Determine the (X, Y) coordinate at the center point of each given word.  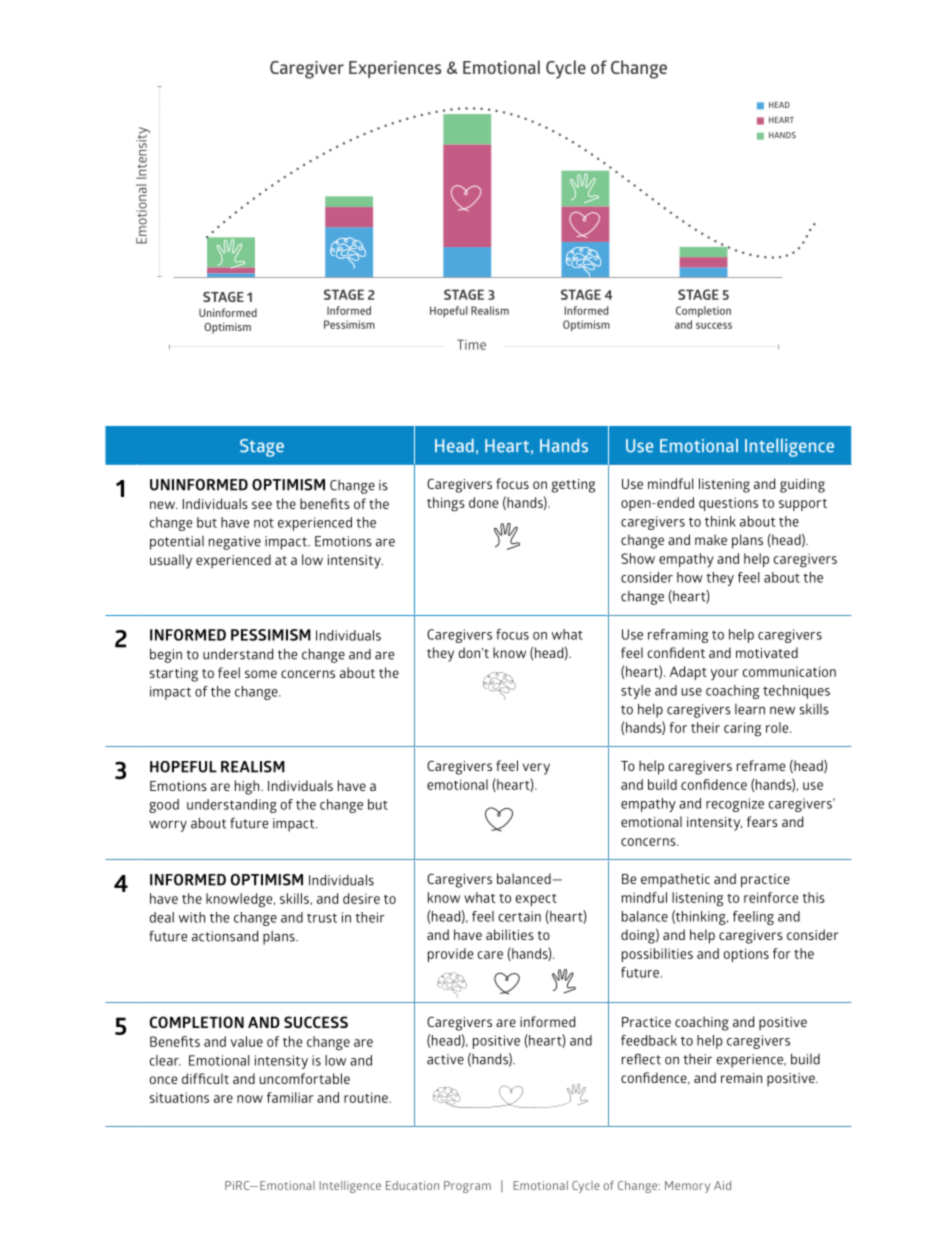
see (262, 505)
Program (467, 1187)
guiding (802, 485)
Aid (722, 1185)
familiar (290, 1097)
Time (471, 344)
